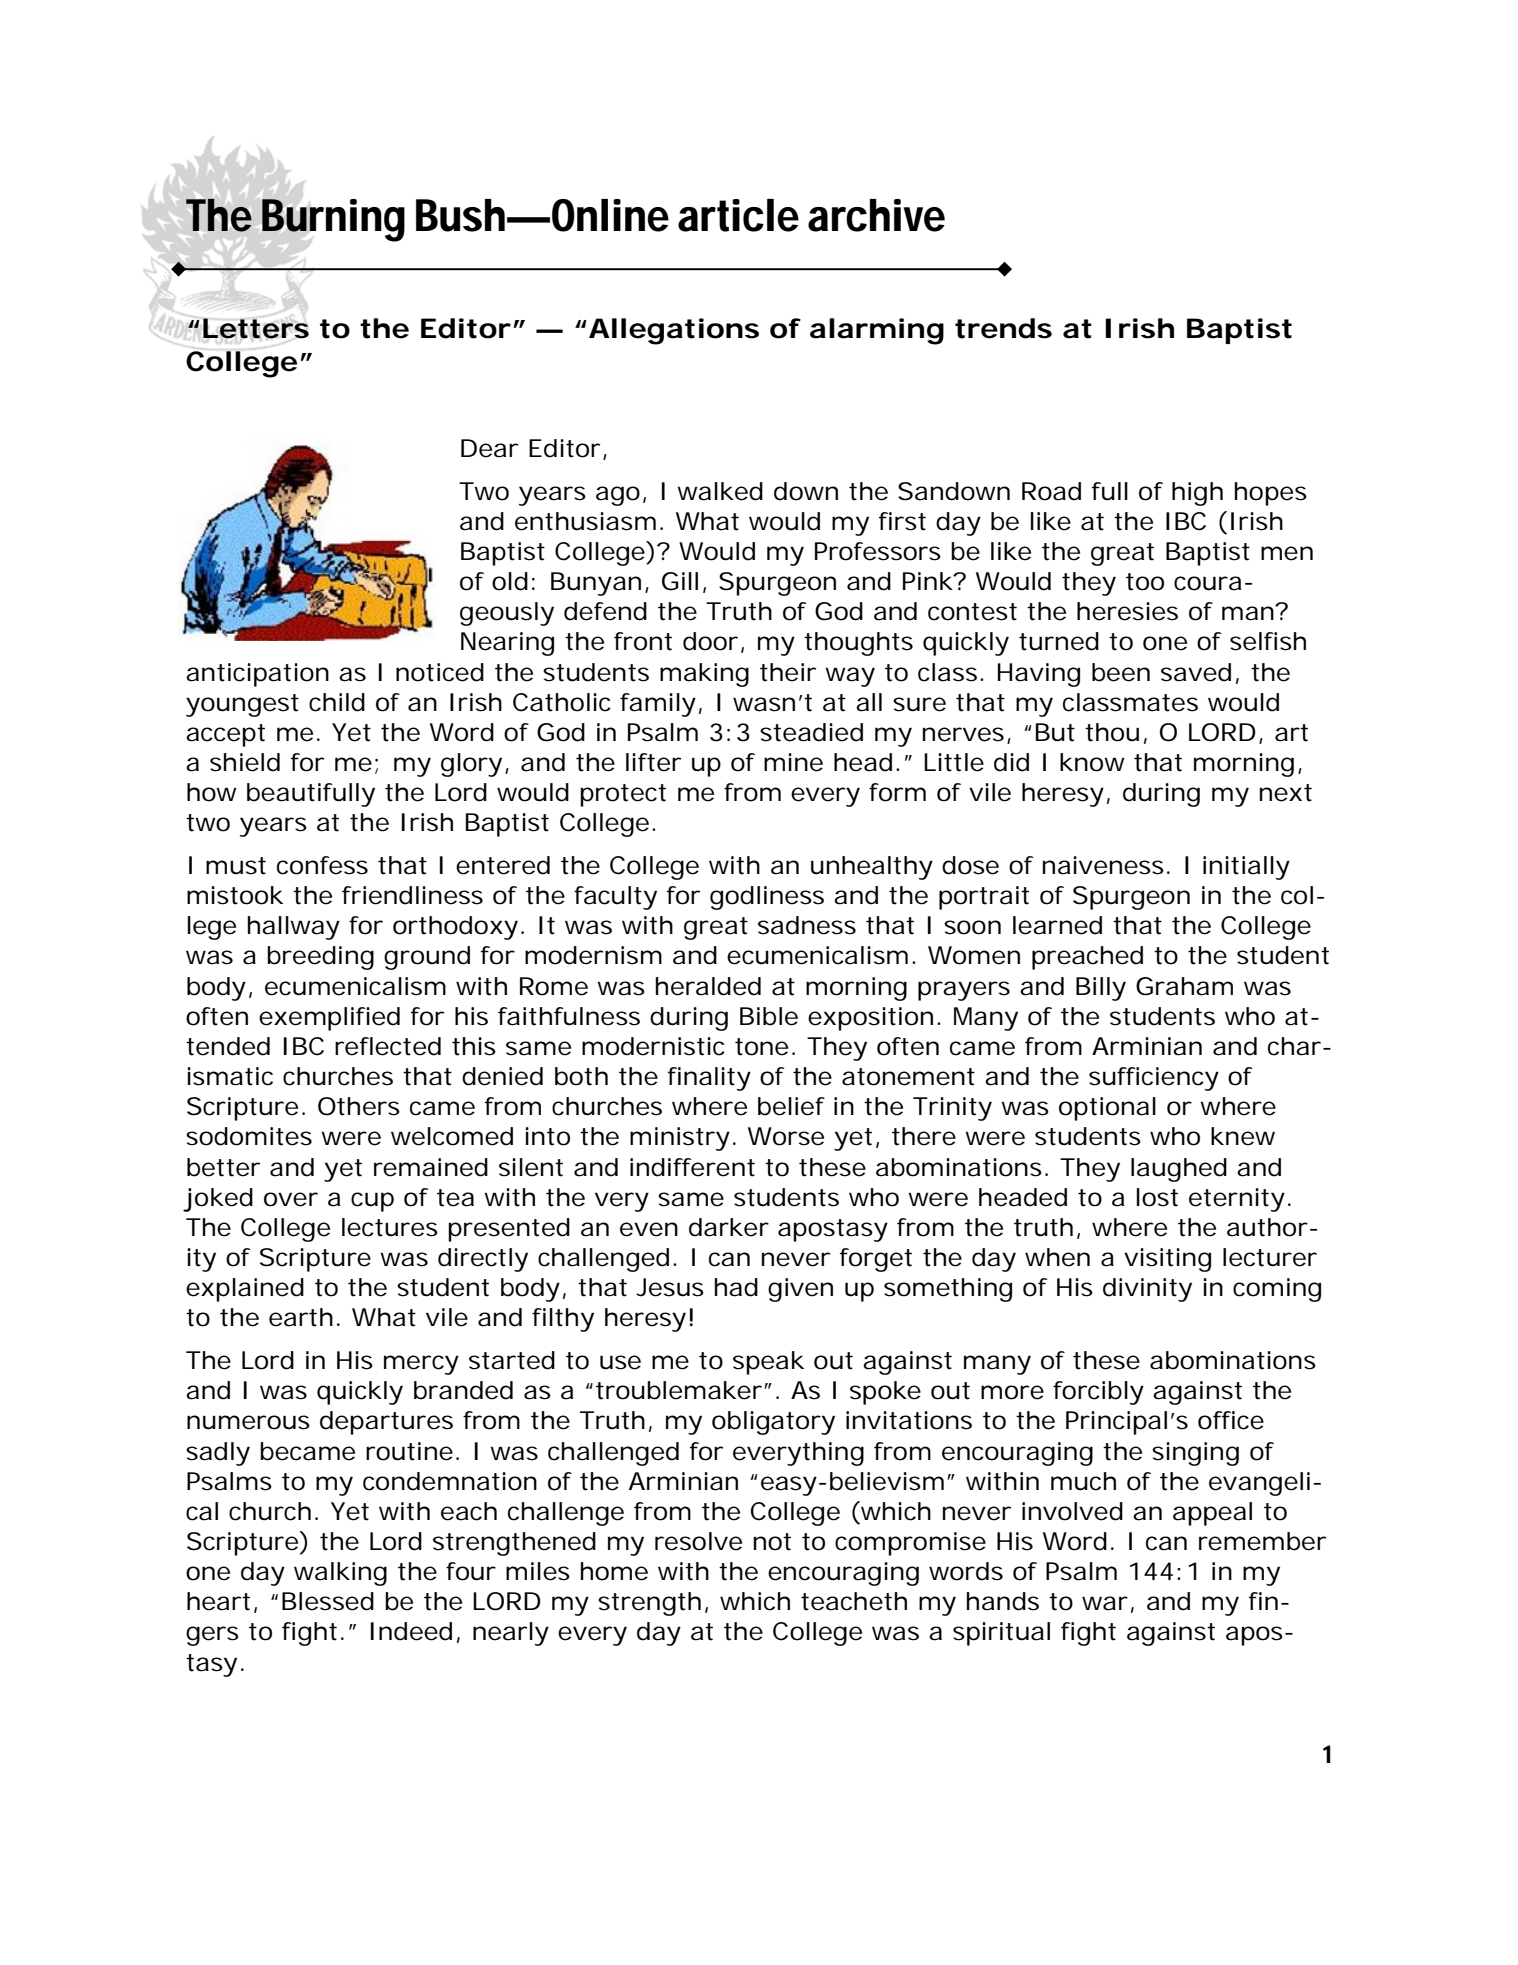  What do you see at coordinates (225, 735) in the image?
I see `accept` at bounding box center [225, 735].
